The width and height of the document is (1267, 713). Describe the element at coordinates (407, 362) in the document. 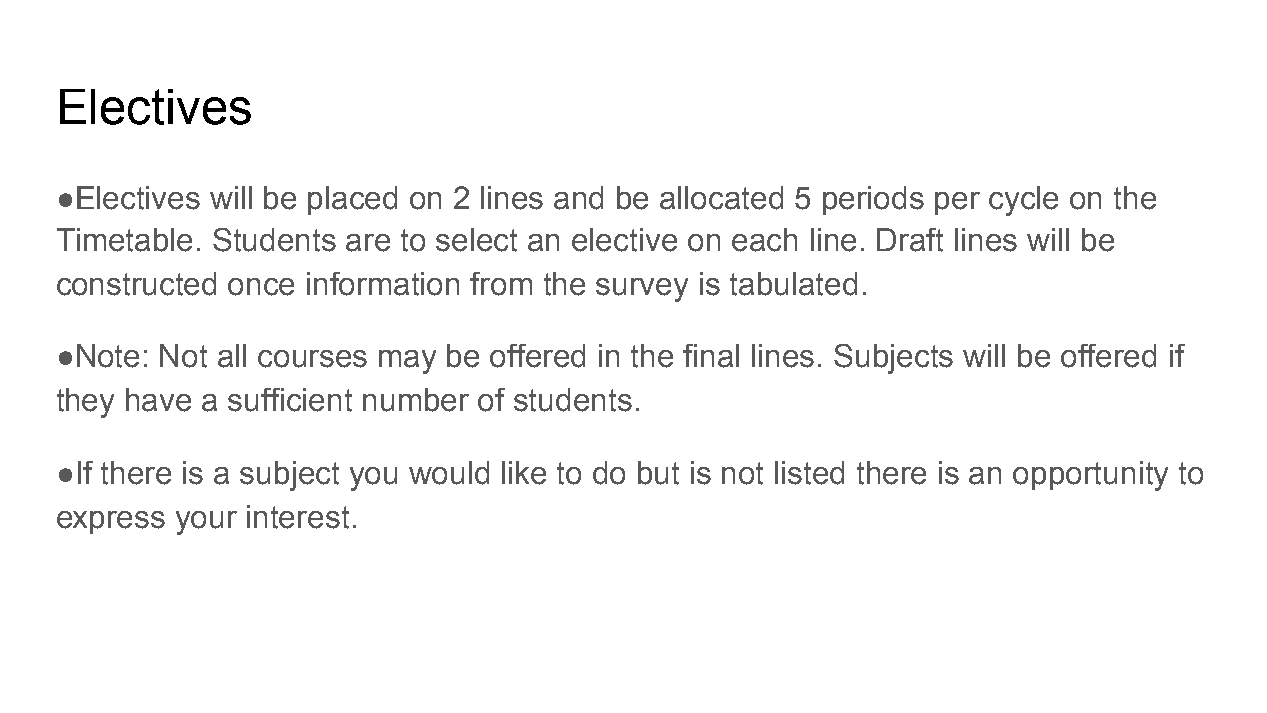

I see `may` at that location.
